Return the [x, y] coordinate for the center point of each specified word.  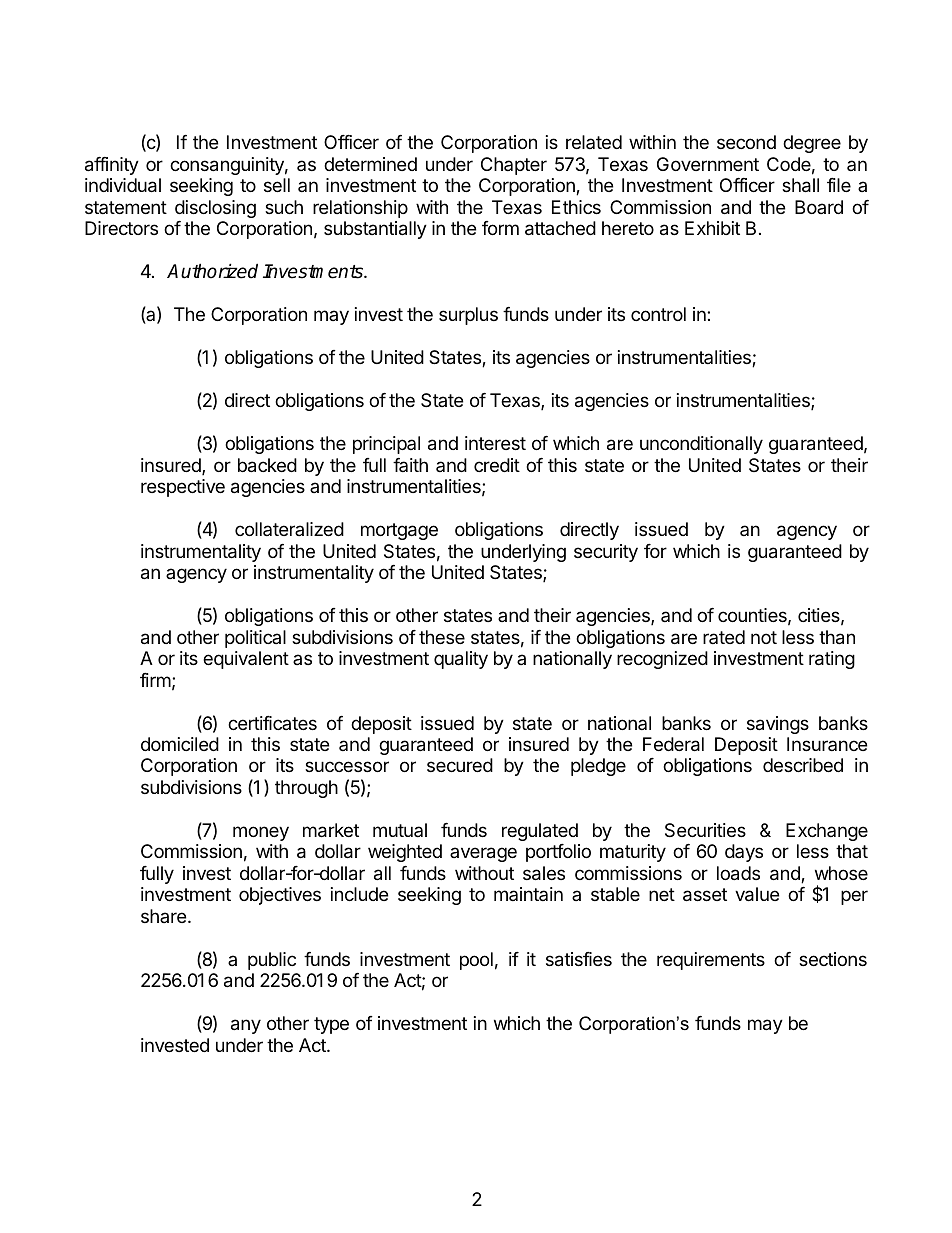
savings [778, 725]
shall [800, 185]
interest [495, 443]
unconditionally [701, 445]
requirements [711, 961]
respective [183, 488]
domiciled [180, 744]
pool [476, 961]
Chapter [514, 166]
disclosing [215, 209]
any [246, 1026]
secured [460, 765]
